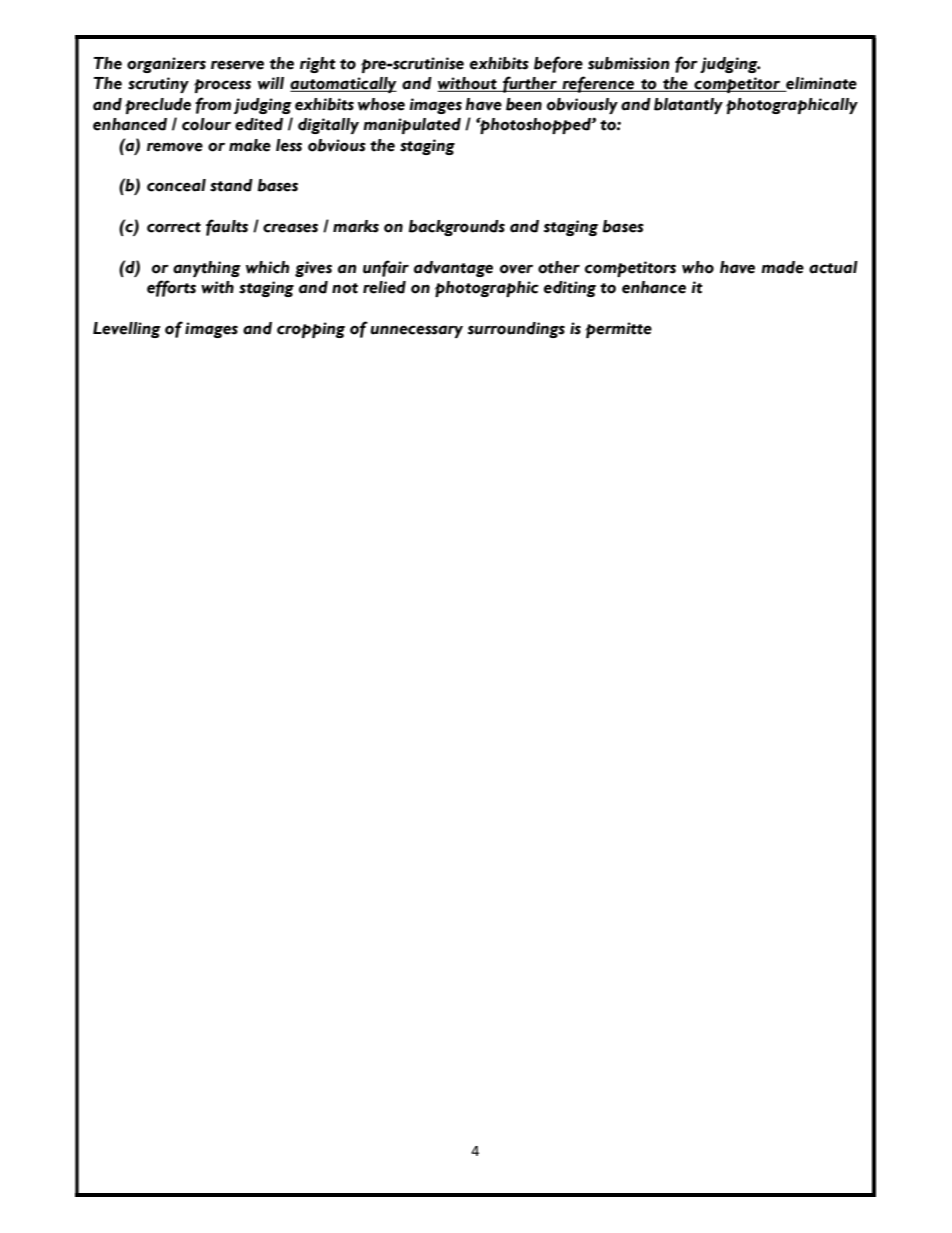 This screenshot has height=1233, width=952. What do you see at coordinates (227, 227) in the screenshot?
I see `faults` at bounding box center [227, 227].
